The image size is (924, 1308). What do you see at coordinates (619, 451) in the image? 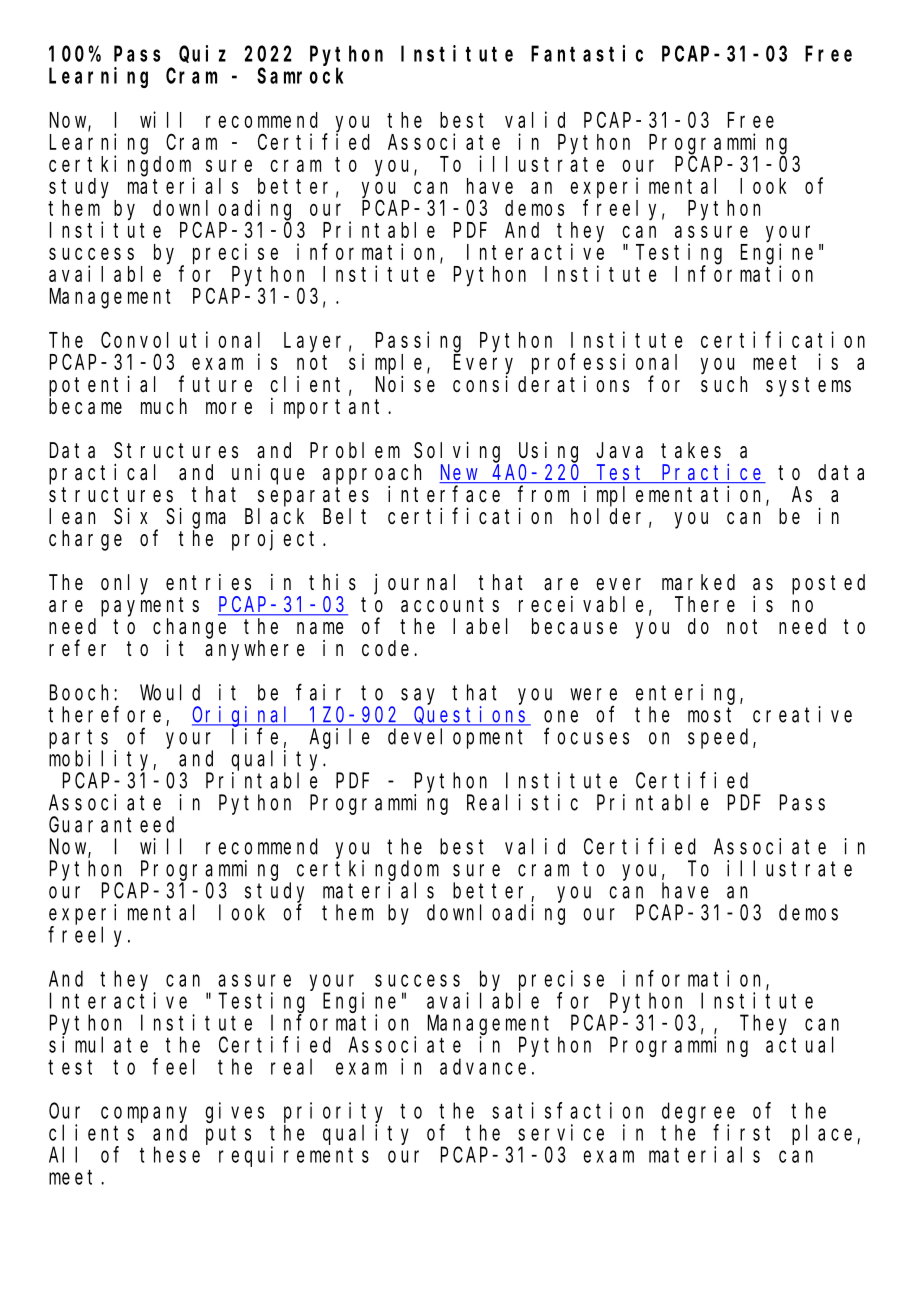
I see `Java` at bounding box center [619, 451].
